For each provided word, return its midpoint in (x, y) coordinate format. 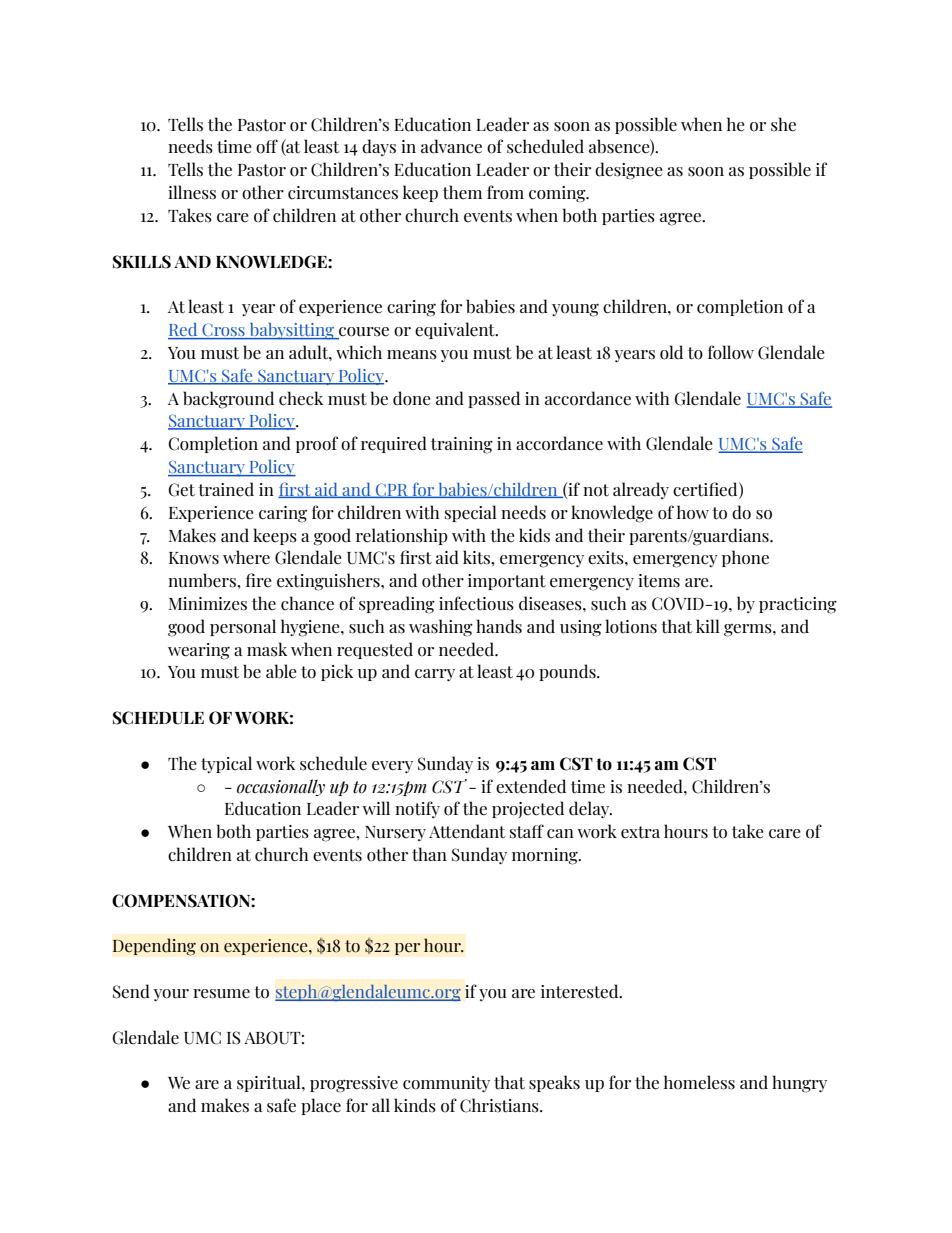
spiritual (270, 1083)
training (462, 445)
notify (417, 809)
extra (640, 832)
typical (226, 764)
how (693, 512)
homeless (699, 1082)
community (446, 1084)
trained (226, 489)
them (462, 192)
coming (558, 194)
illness (192, 192)
